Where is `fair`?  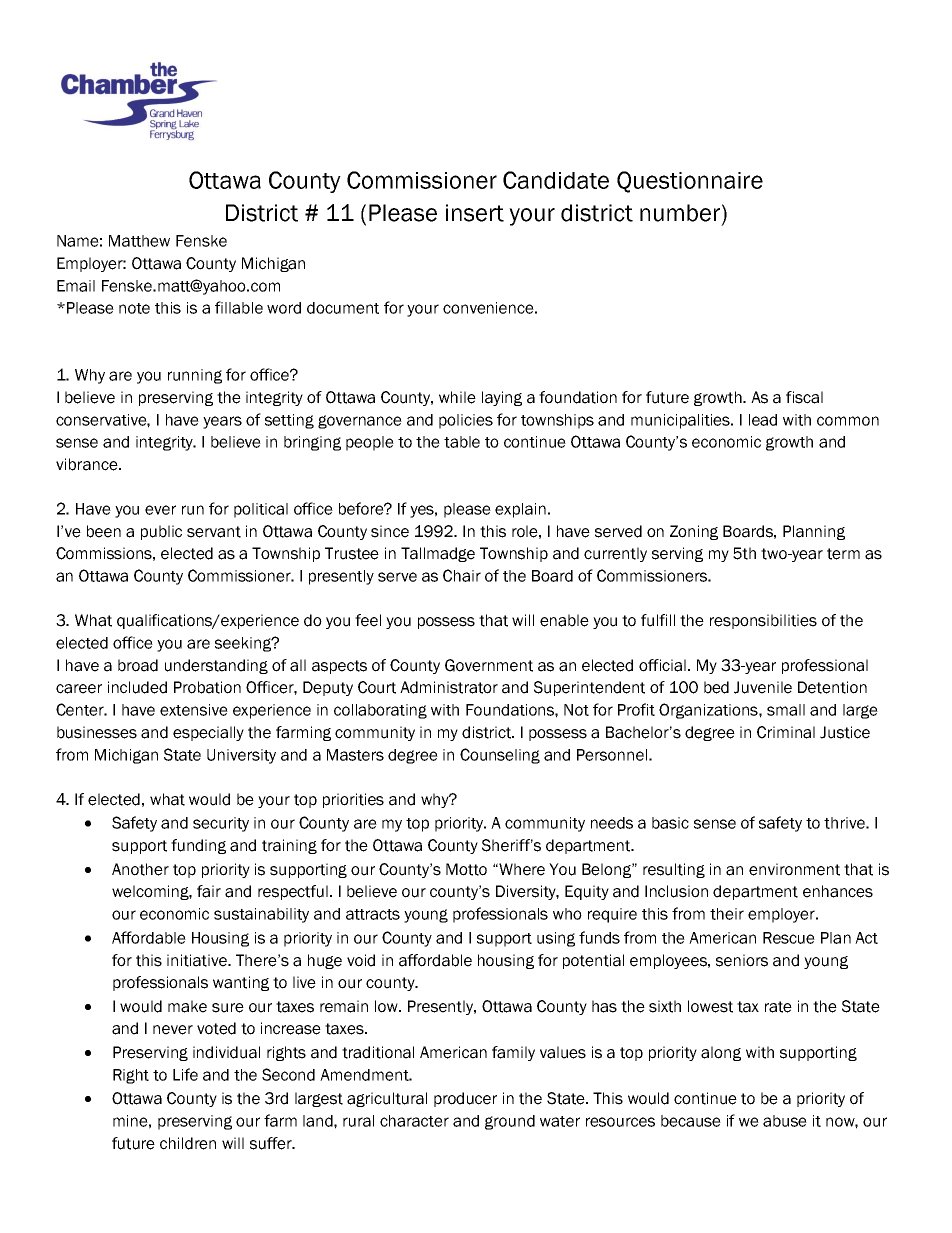 fair is located at coordinates (209, 891).
